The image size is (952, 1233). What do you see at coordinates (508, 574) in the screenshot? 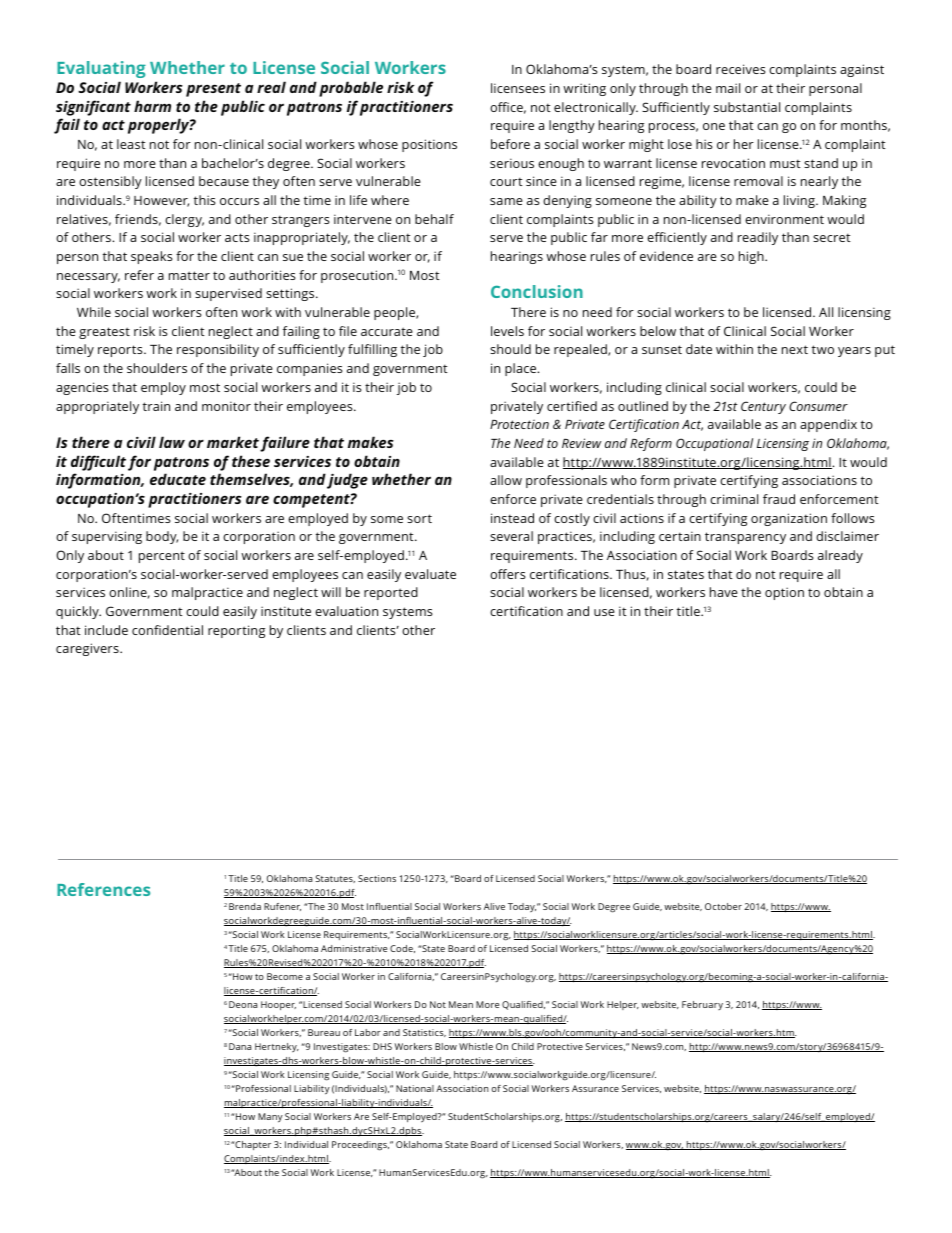
I see `offers` at bounding box center [508, 574].
